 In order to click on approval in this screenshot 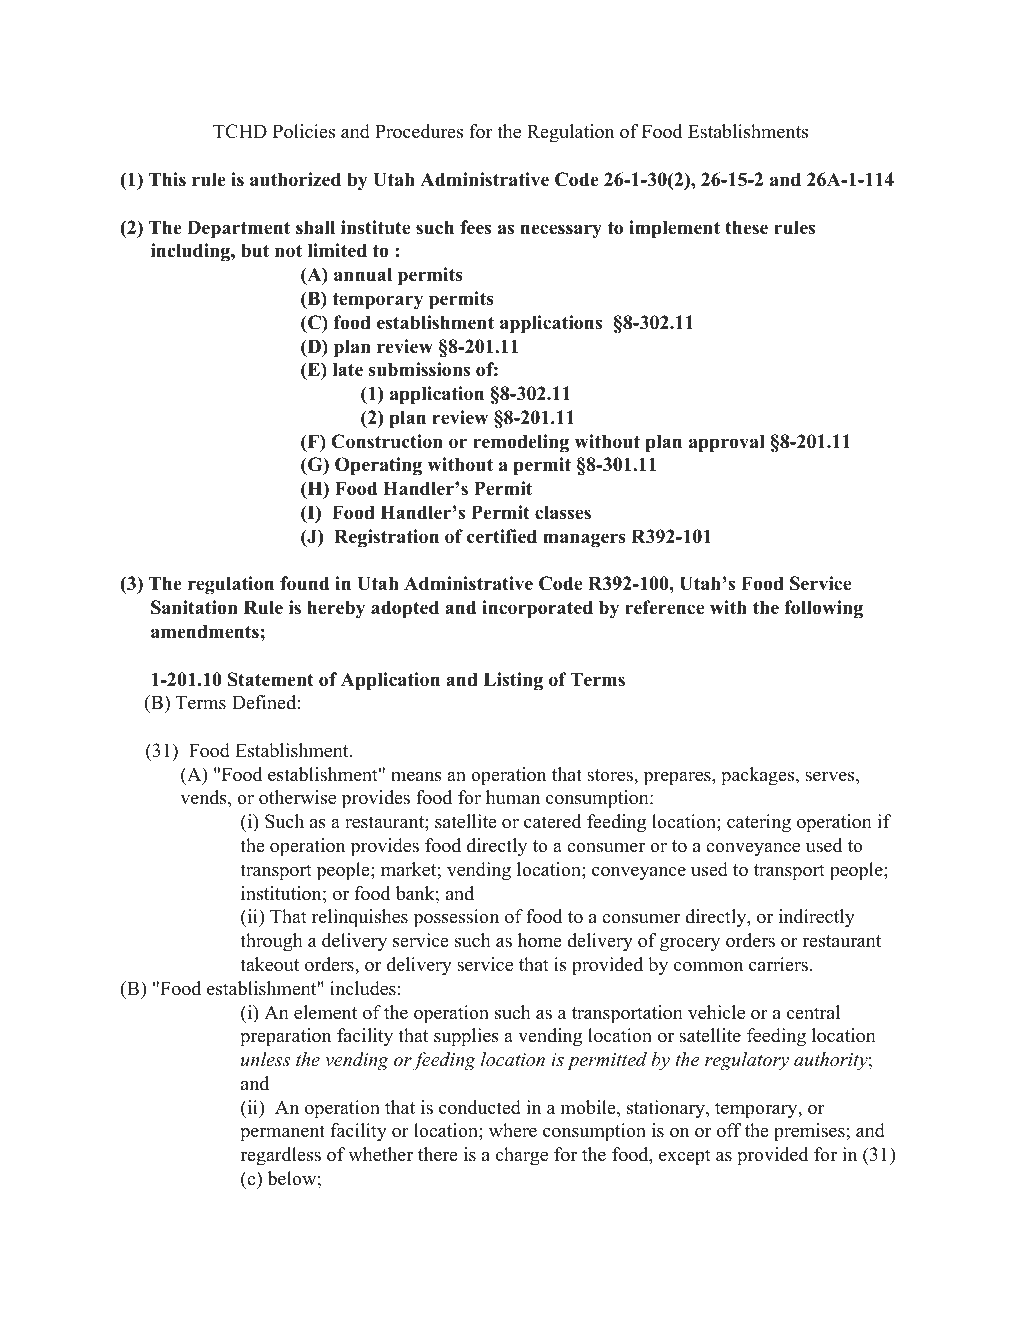, I will do `click(727, 443)`.
